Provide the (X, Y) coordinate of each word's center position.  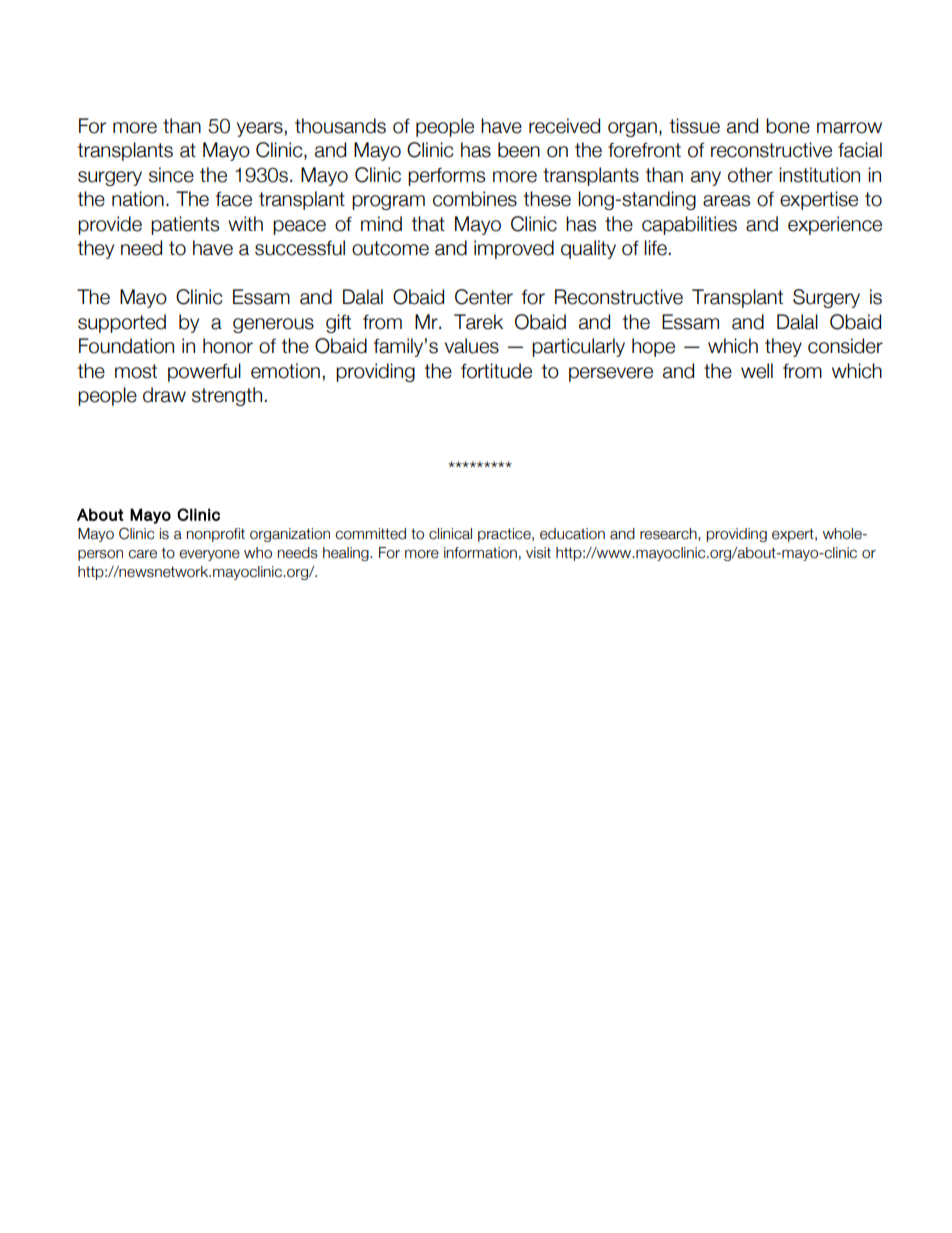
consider (845, 346)
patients (185, 225)
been (519, 150)
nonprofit (215, 535)
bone (788, 126)
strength (227, 396)
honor (228, 346)
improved (514, 249)
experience (835, 225)
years (260, 129)
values (472, 346)
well (757, 371)
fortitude (496, 371)
